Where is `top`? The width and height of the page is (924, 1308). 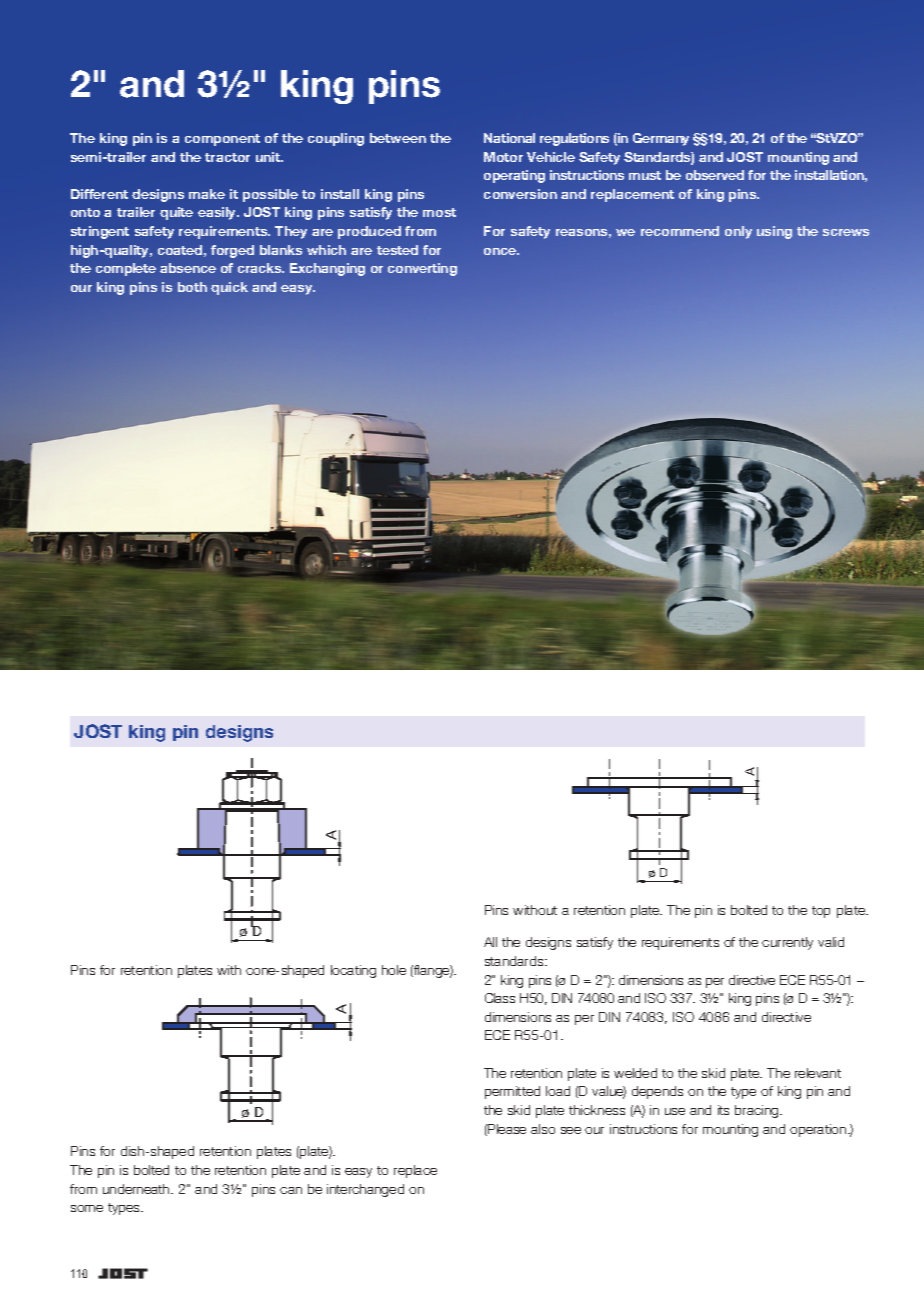 top is located at coordinates (821, 912).
